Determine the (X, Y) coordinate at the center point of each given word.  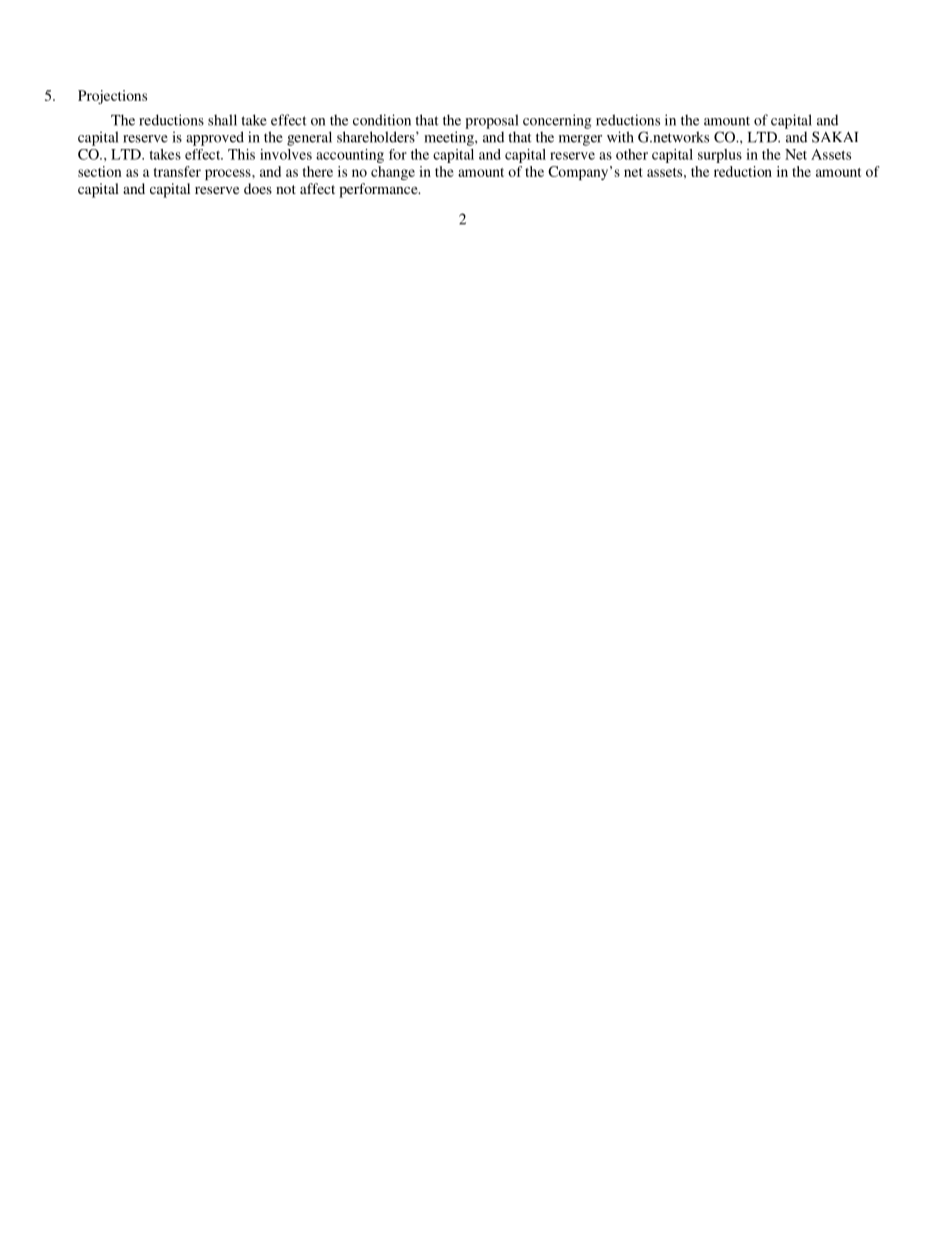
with (620, 137)
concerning (557, 121)
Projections (112, 97)
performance (379, 190)
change (393, 173)
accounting (350, 156)
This (241, 154)
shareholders (377, 137)
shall (222, 120)
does (258, 188)
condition (382, 120)
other (632, 154)
